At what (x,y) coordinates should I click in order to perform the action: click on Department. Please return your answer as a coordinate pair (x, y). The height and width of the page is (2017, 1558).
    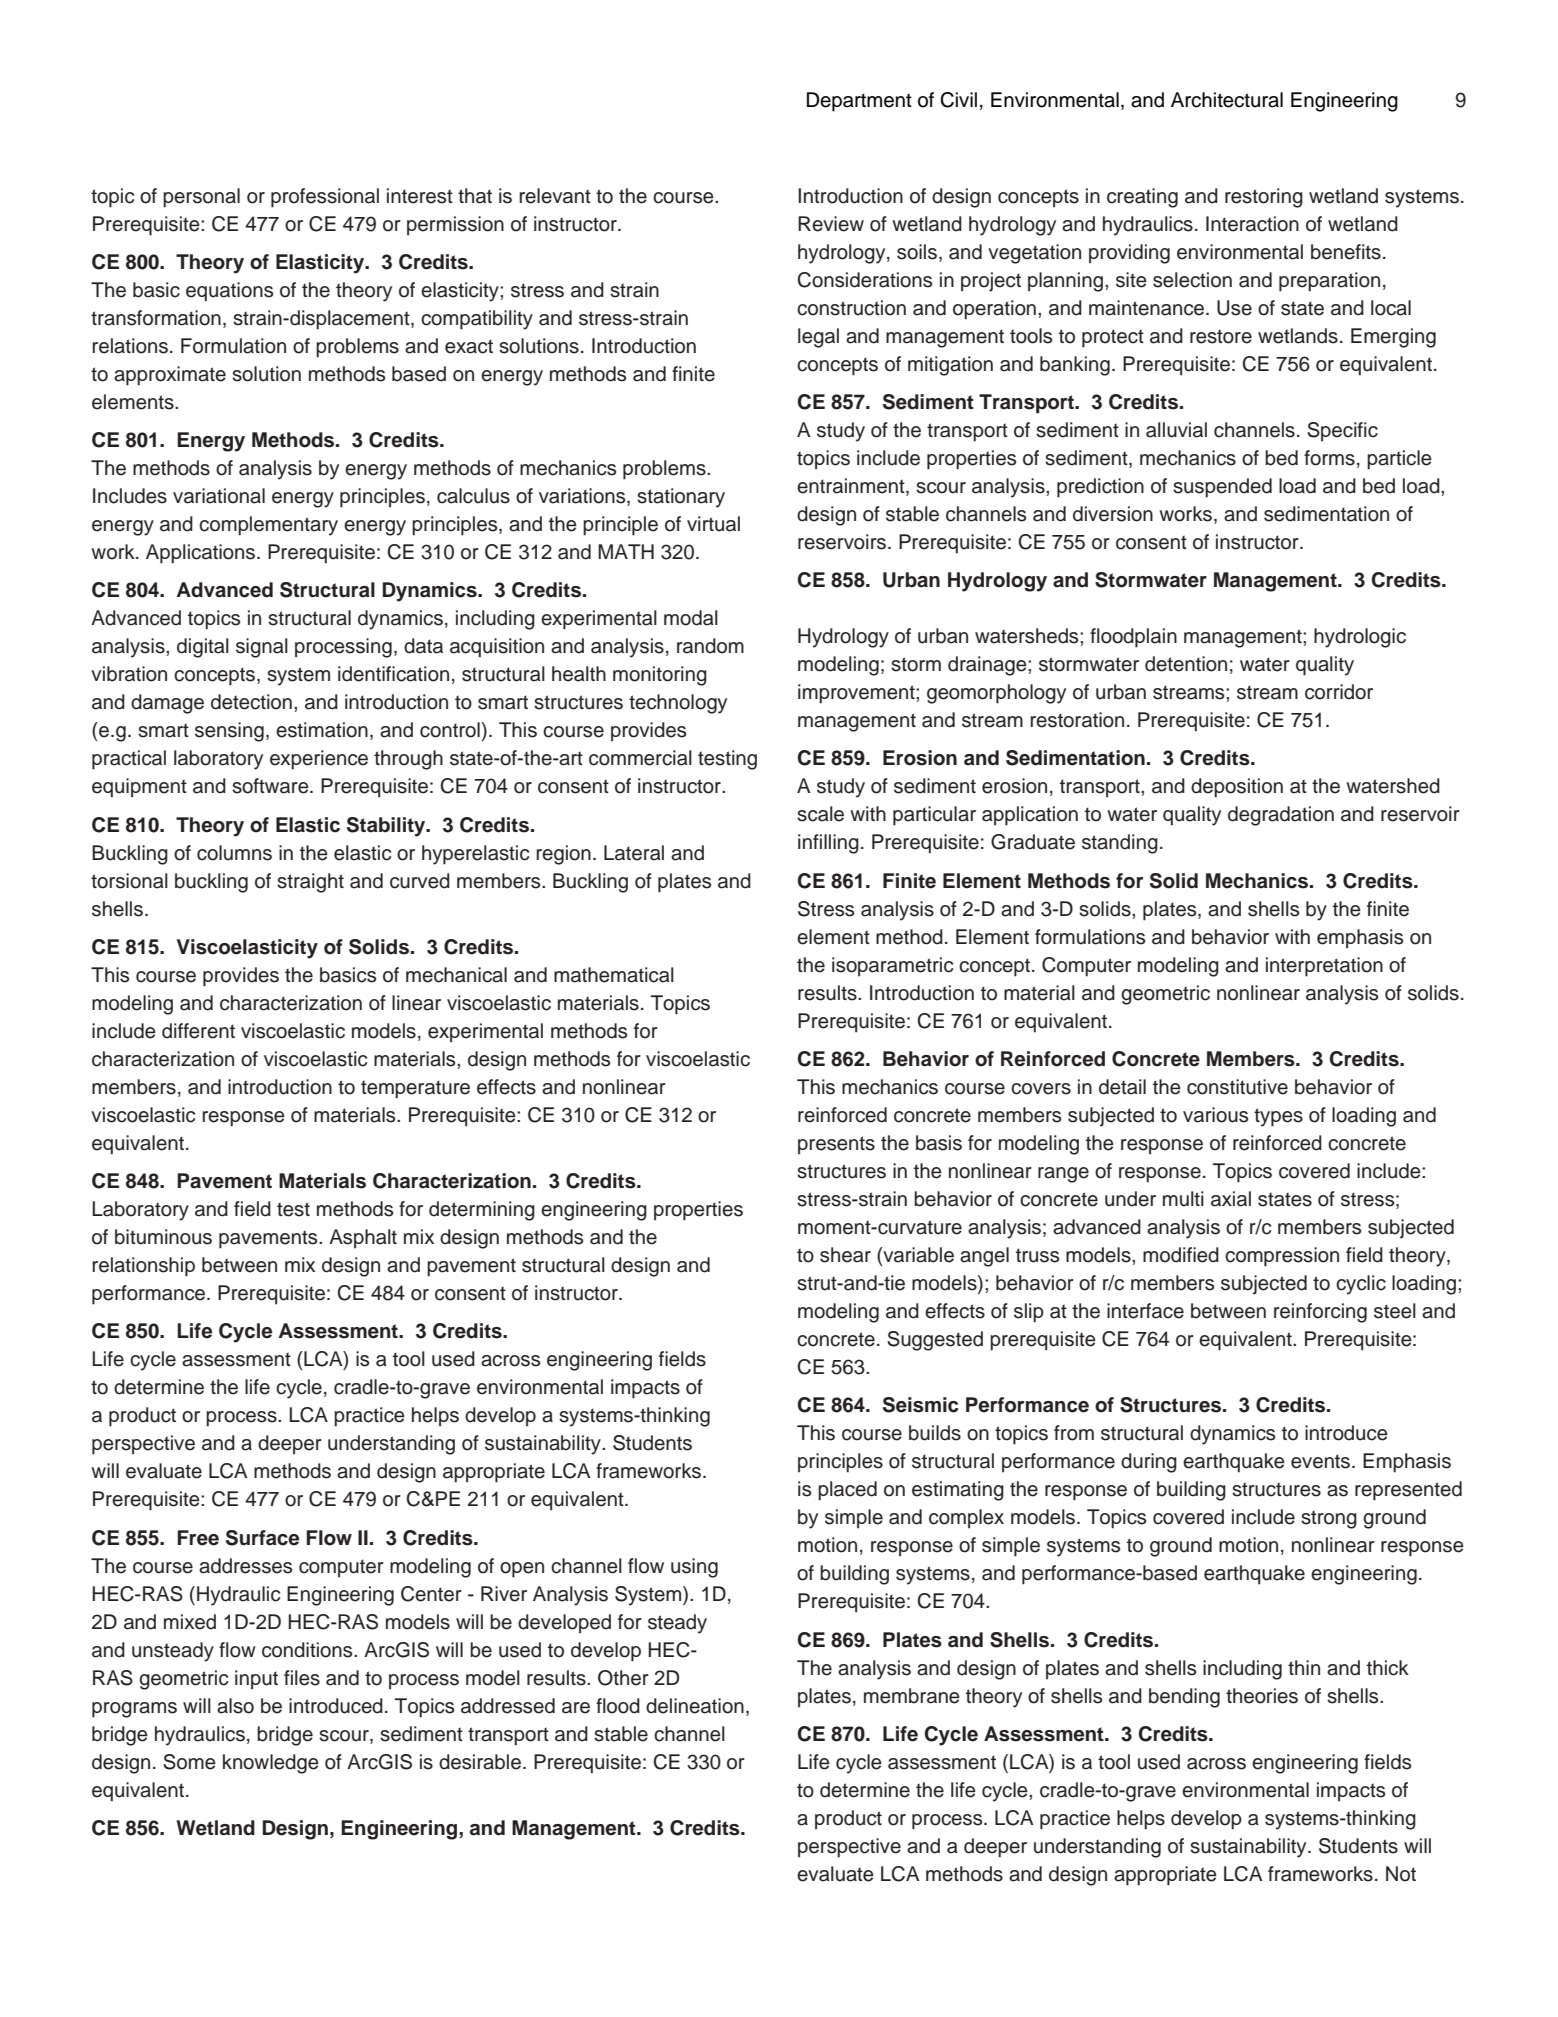
    Looking at the image, I should click on (859, 102).
